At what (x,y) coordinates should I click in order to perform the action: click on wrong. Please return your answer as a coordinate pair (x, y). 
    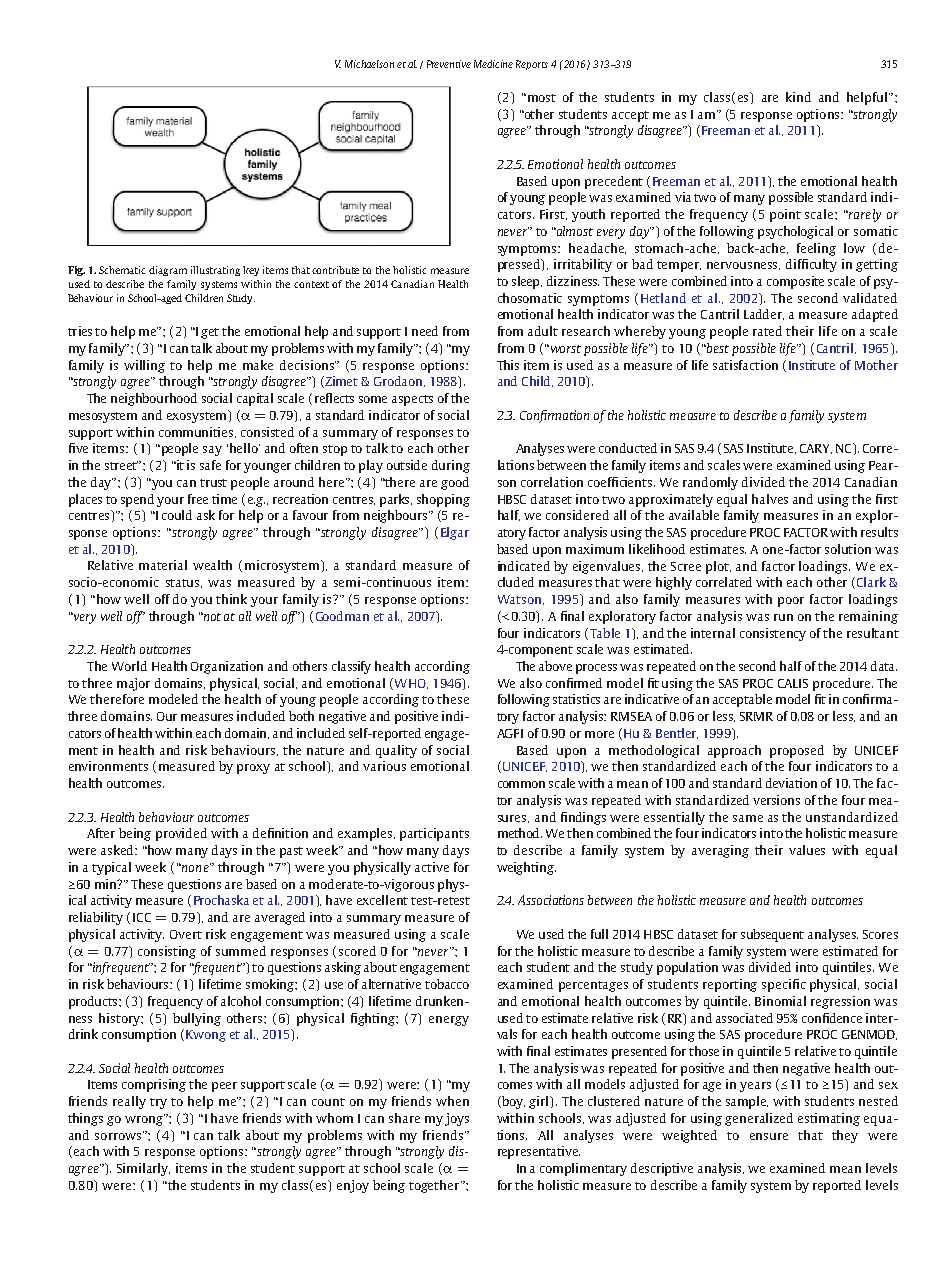
    Looking at the image, I should click on (145, 1120).
